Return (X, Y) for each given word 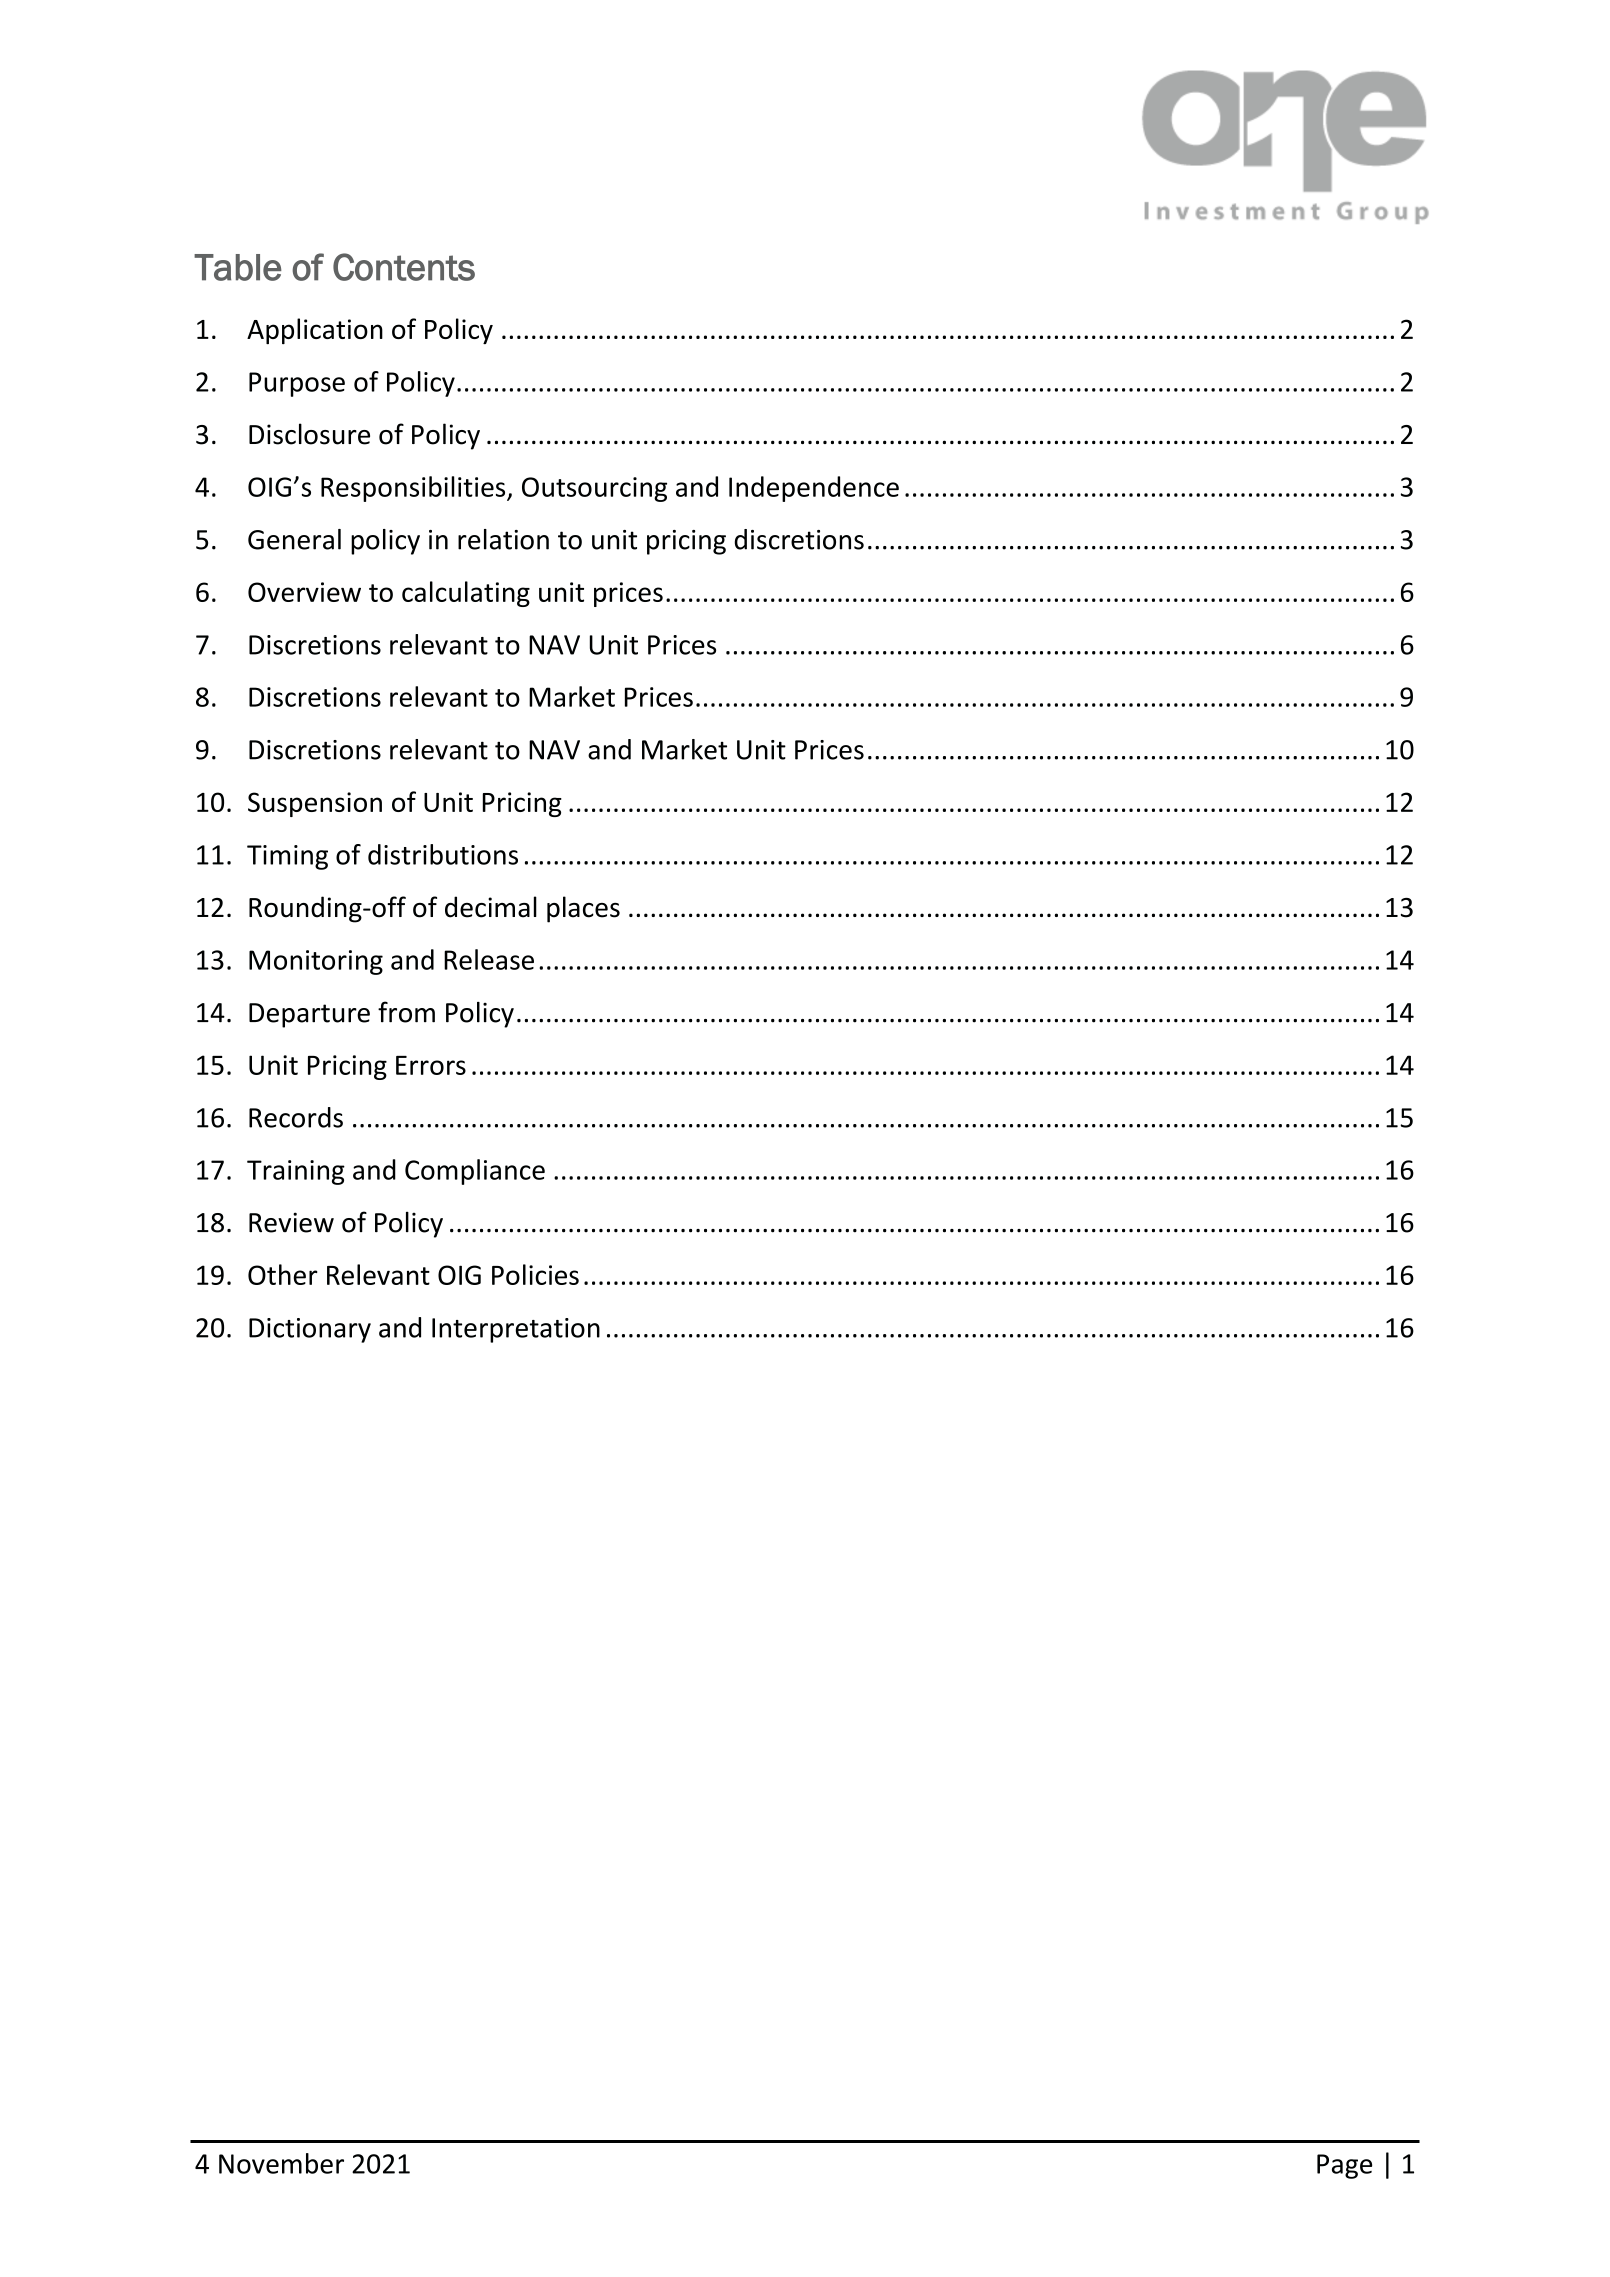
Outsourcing (594, 489)
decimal (491, 907)
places (583, 909)
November (281, 2163)
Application (315, 331)
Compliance (475, 1172)
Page (1344, 2166)
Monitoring (316, 962)
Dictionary (310, 1330)
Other (283, 1274)
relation (503, 539)
